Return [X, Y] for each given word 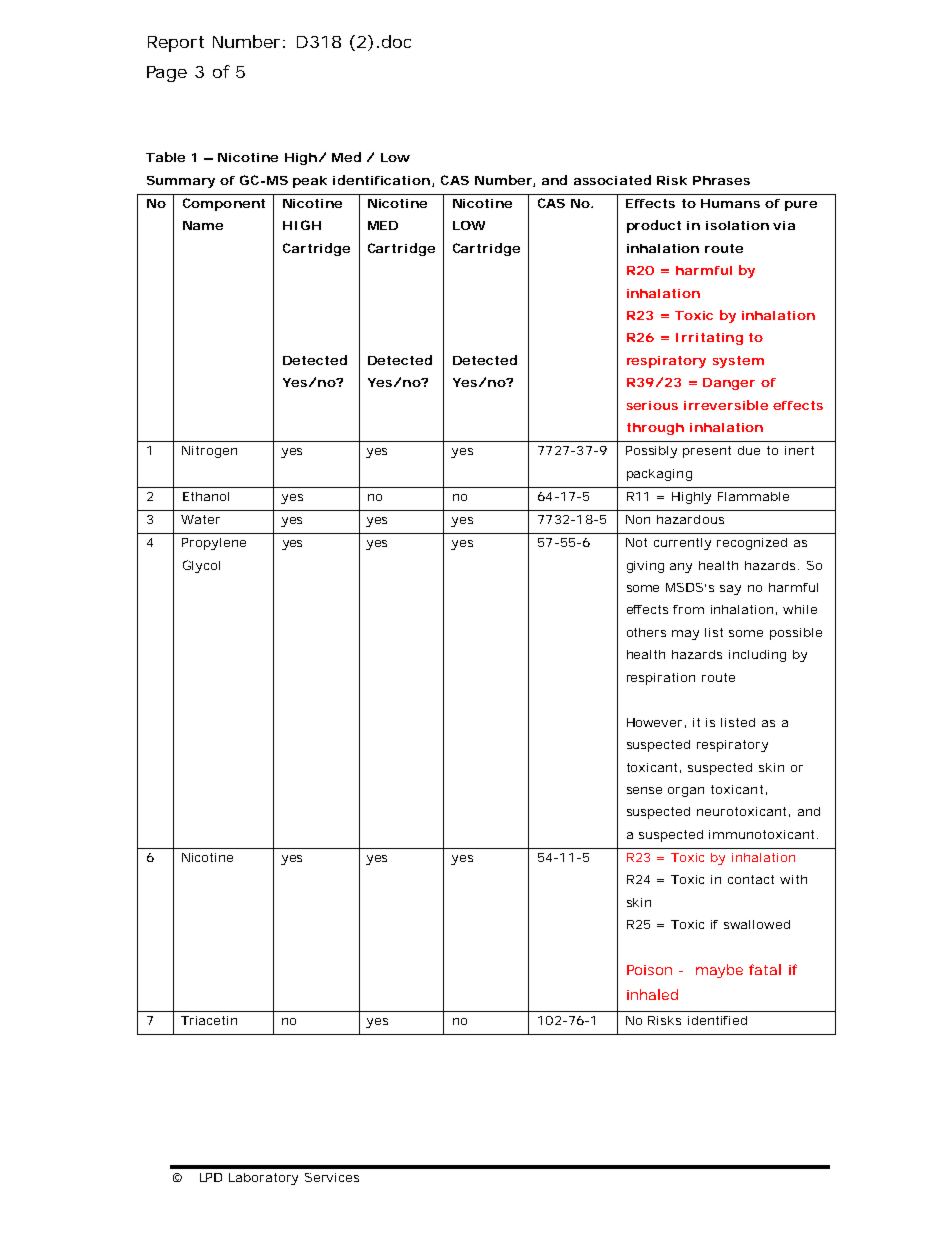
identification [381, 180]
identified [717, 1020]
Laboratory [263, 1179]
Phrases [721, 180]
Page [167, 74]
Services [332, 1177]
